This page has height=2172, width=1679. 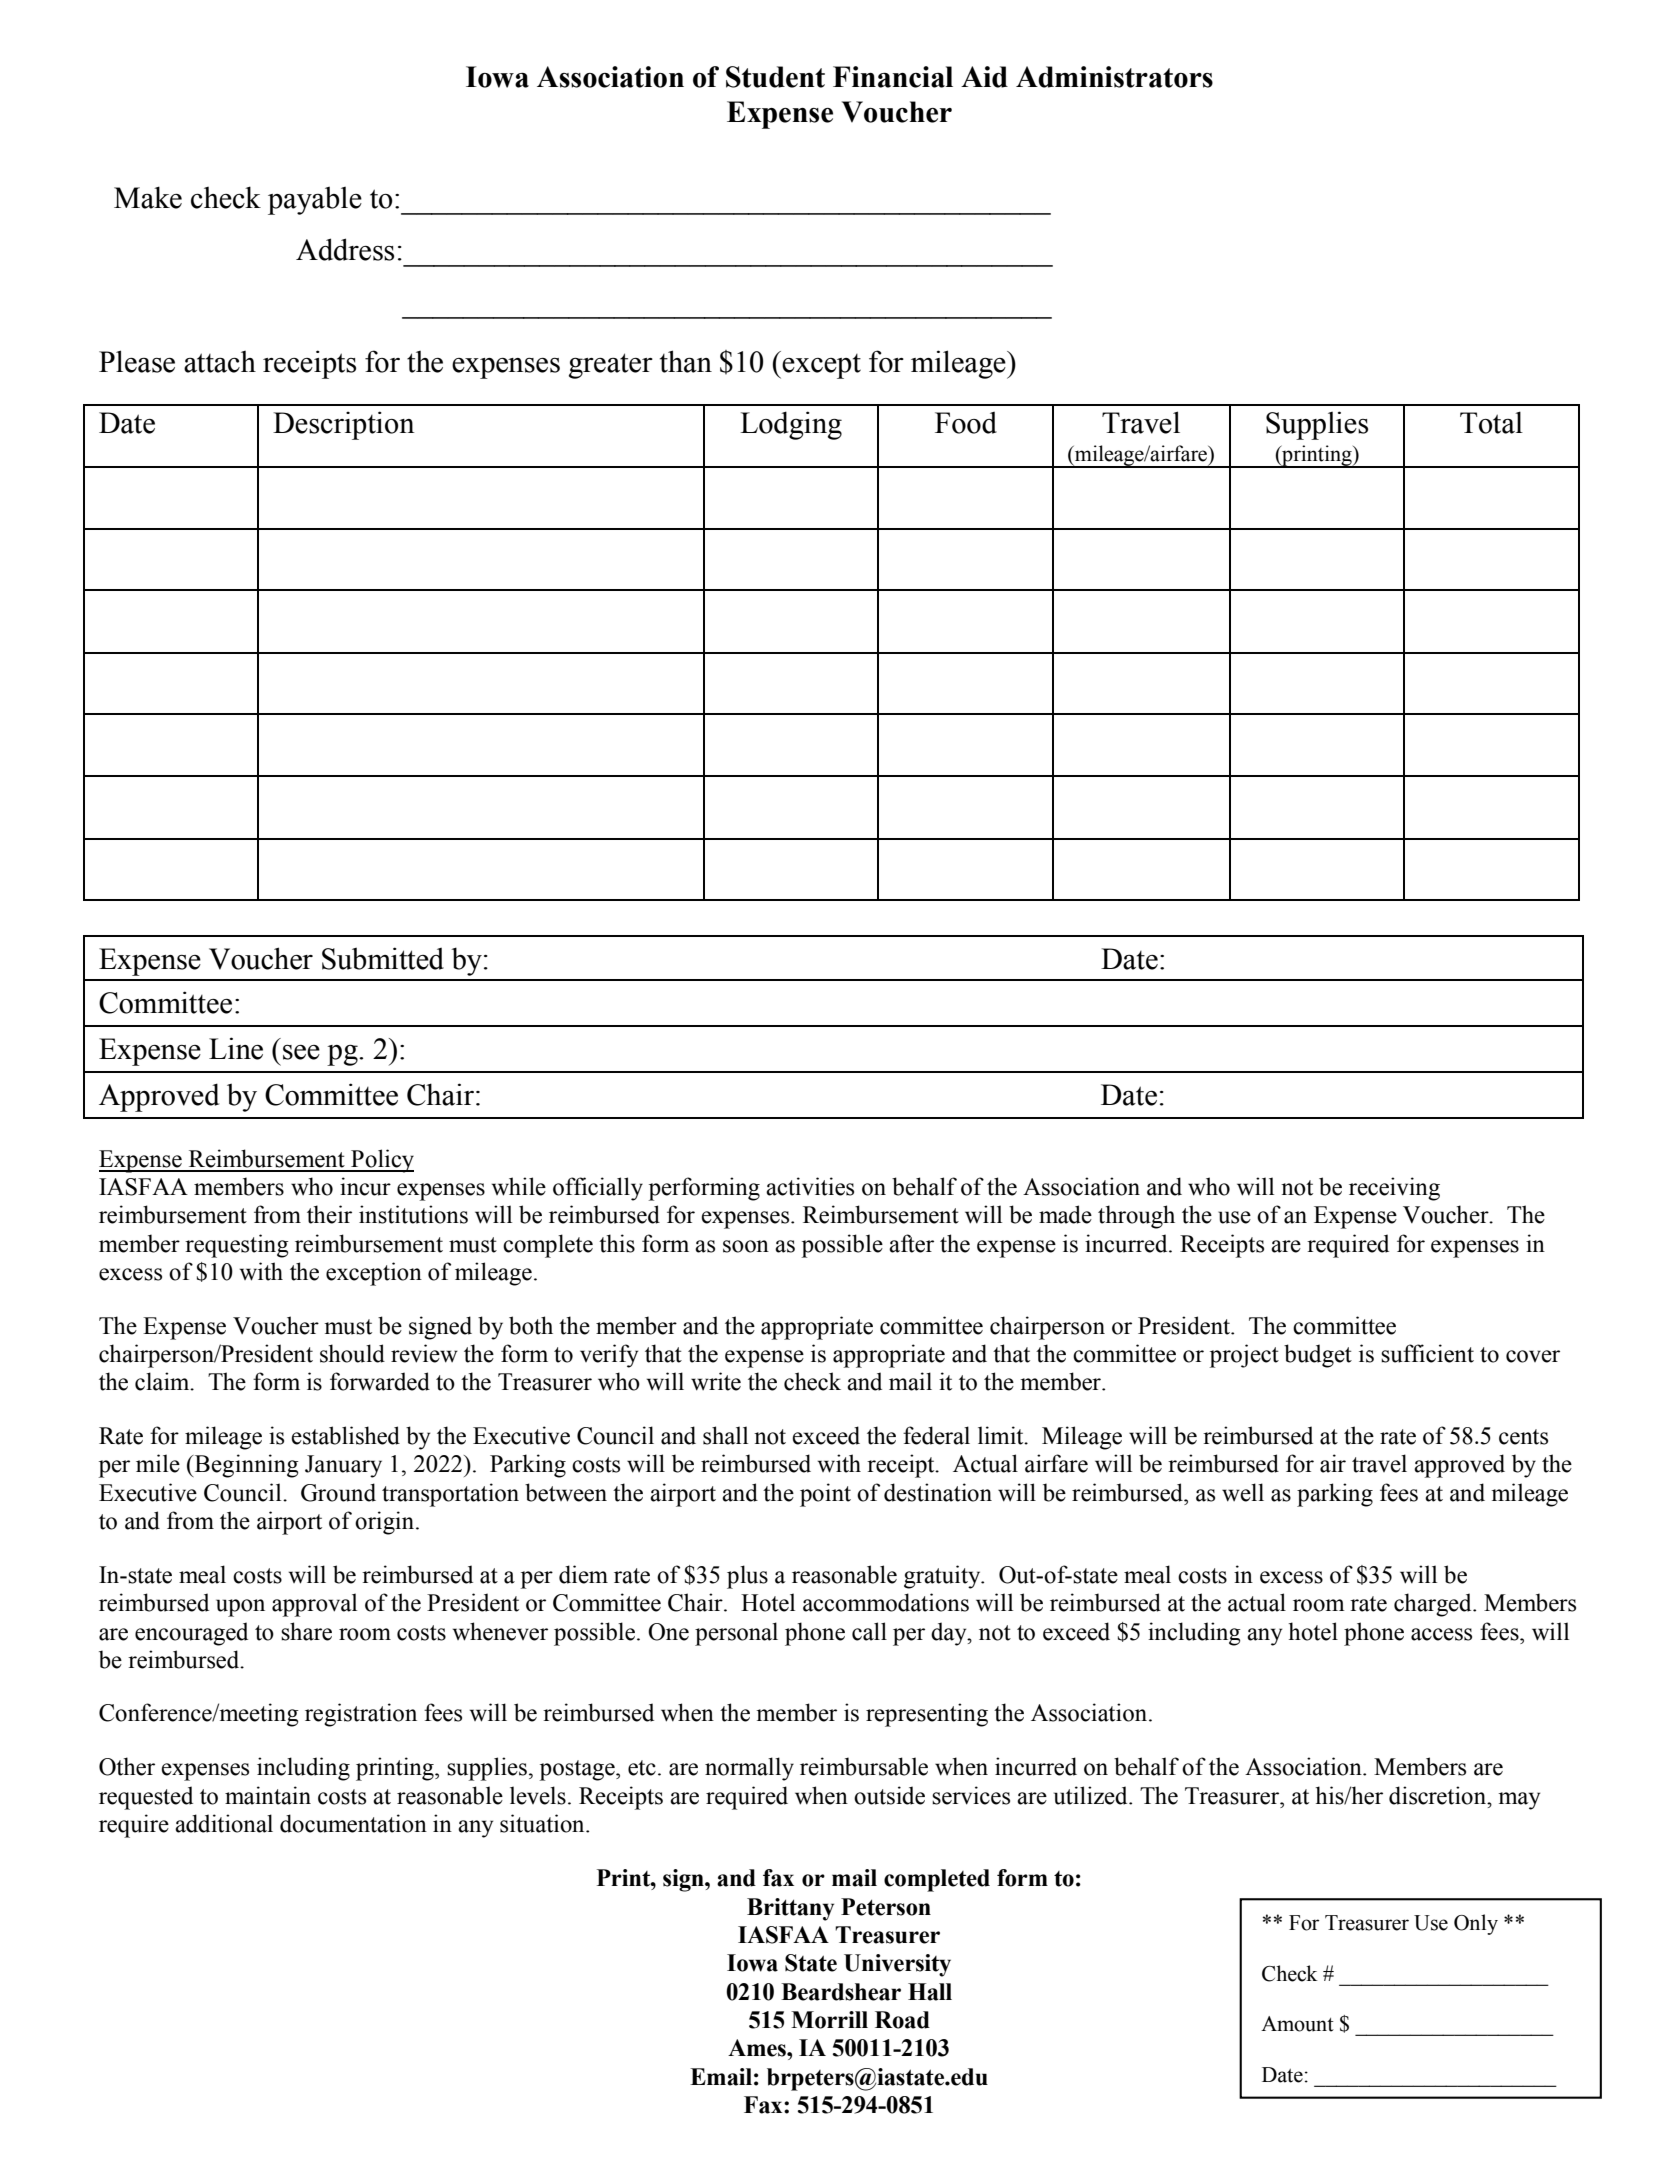 What do you see at coordinates (1297, 2024) in the page?
I see `Amount` at bounding box center [1297, 2024].
